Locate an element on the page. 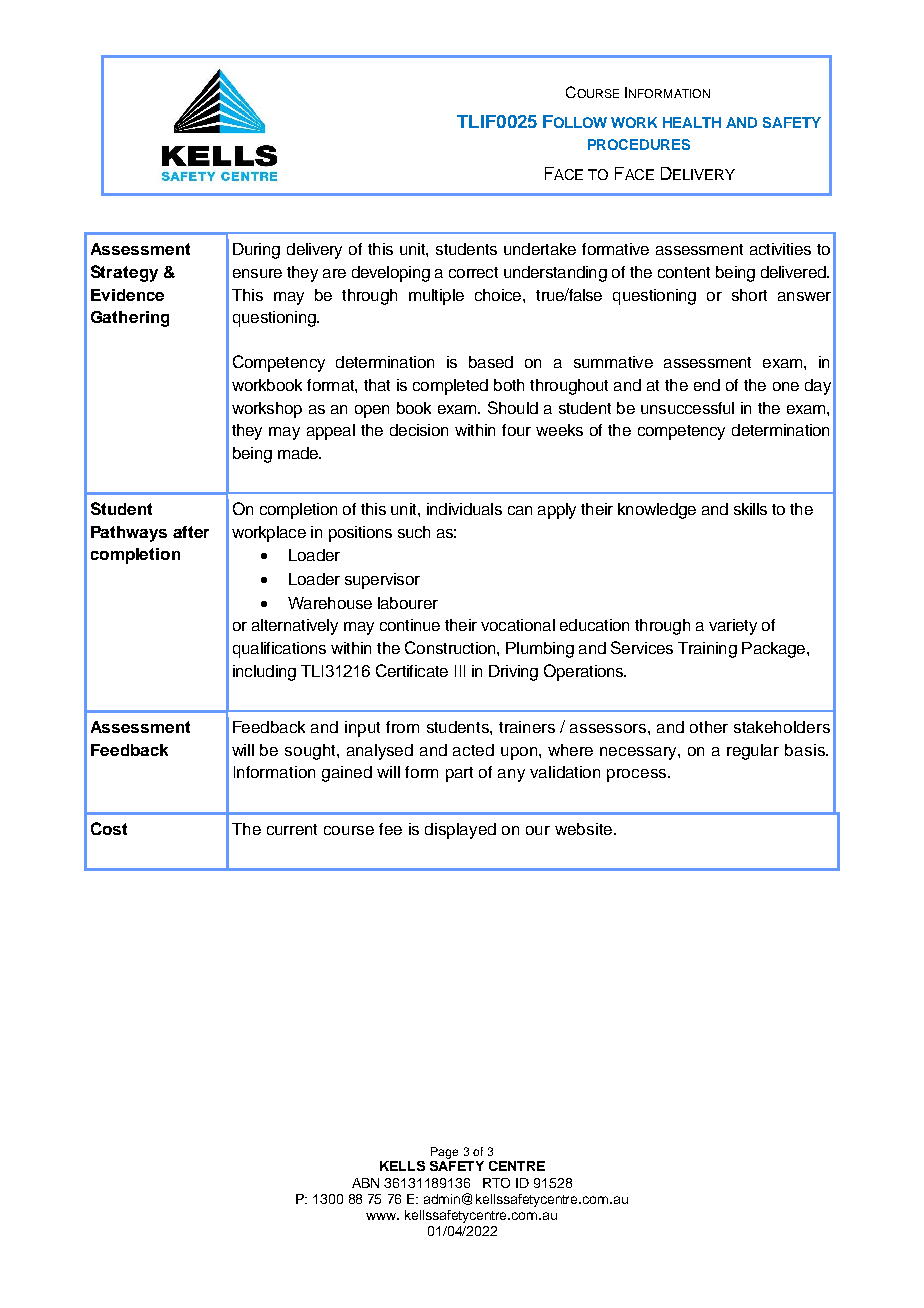  ABN is located at coordinates (365, 1183).
